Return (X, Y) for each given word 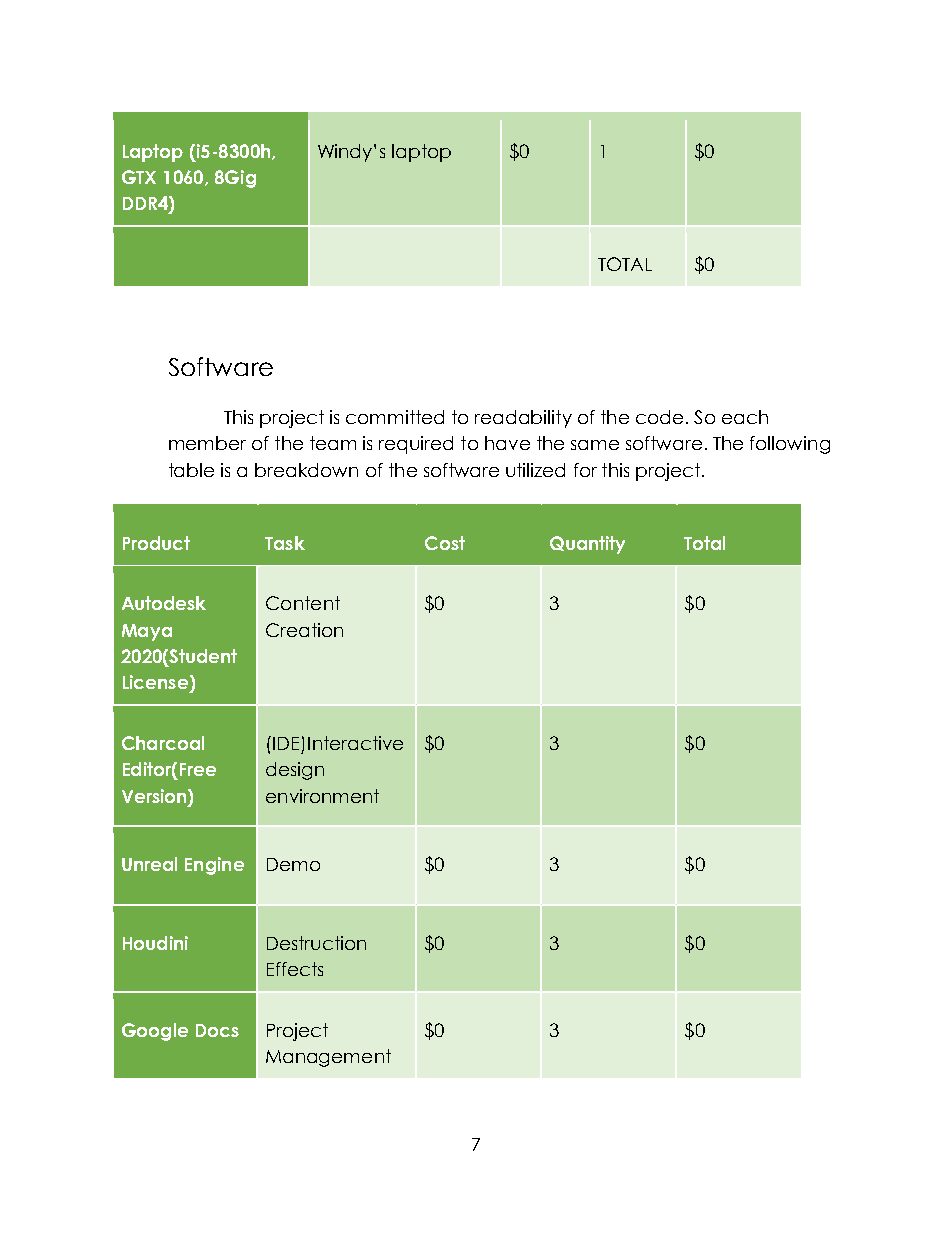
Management (328, 1058)
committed (395, 417)
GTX (139, 177)
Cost (445, 543)
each (745, 417)
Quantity (587, 545)
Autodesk (164, 603)
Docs (217, 1030)
